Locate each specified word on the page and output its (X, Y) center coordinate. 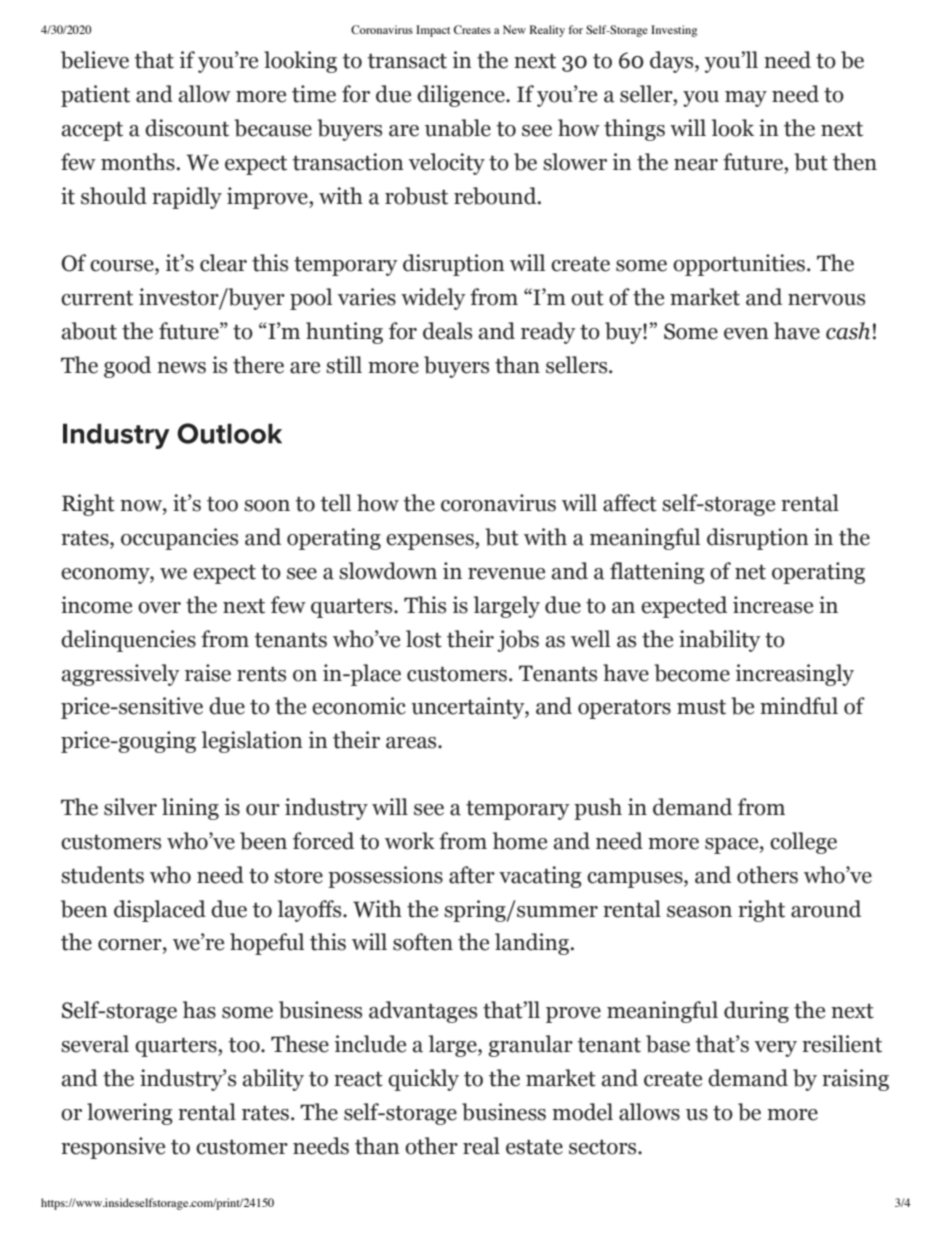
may (746, 99)
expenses (431, 542)
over (159, 608)
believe (95, 60)
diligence (462, 96)
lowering (130, 1114)
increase (773, 605)
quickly (423, 1080)
